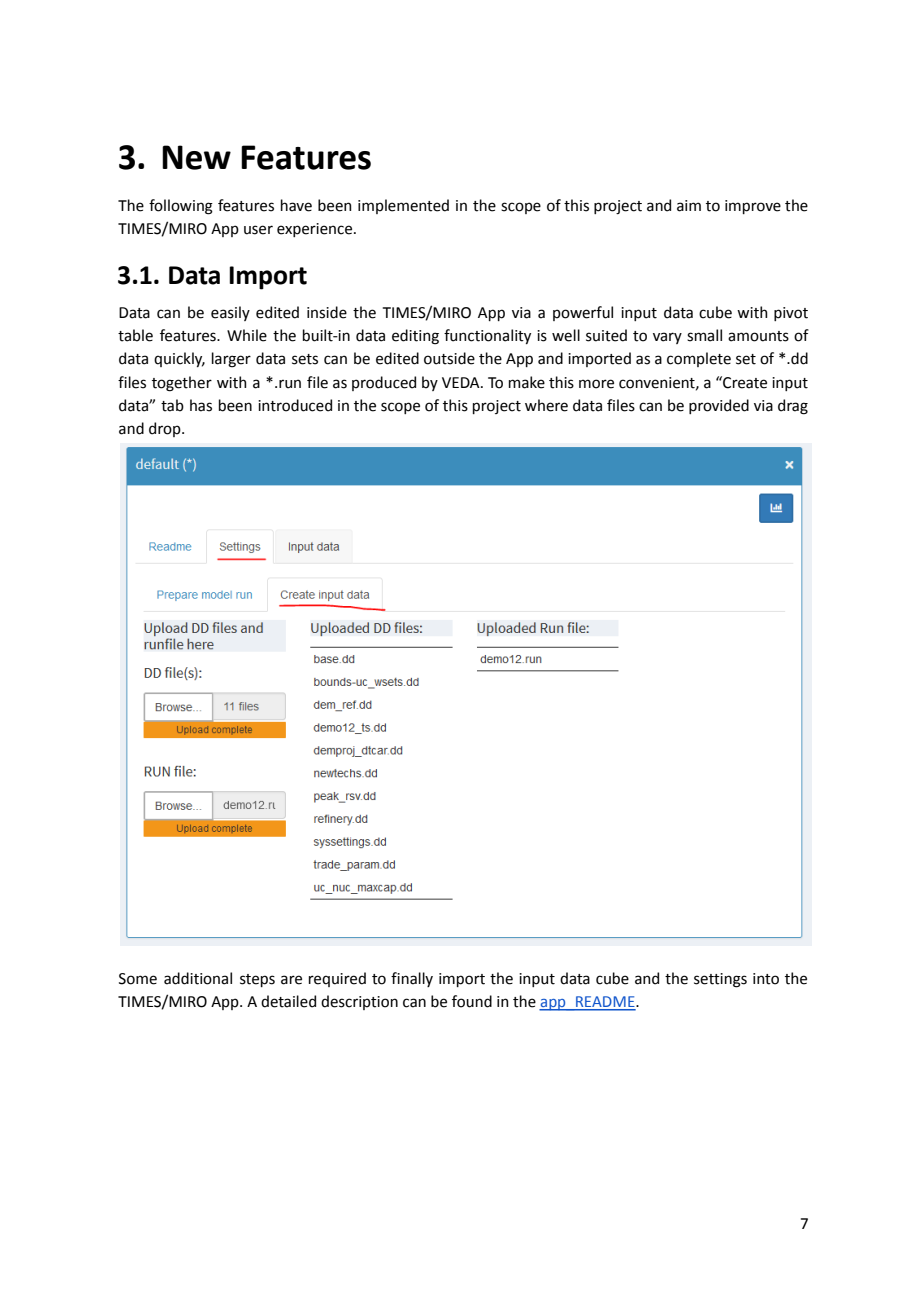 The image size is (924, 1307). Describe the element at coordinates (689, 206) in the screenshot. I see `aim` at that location.
